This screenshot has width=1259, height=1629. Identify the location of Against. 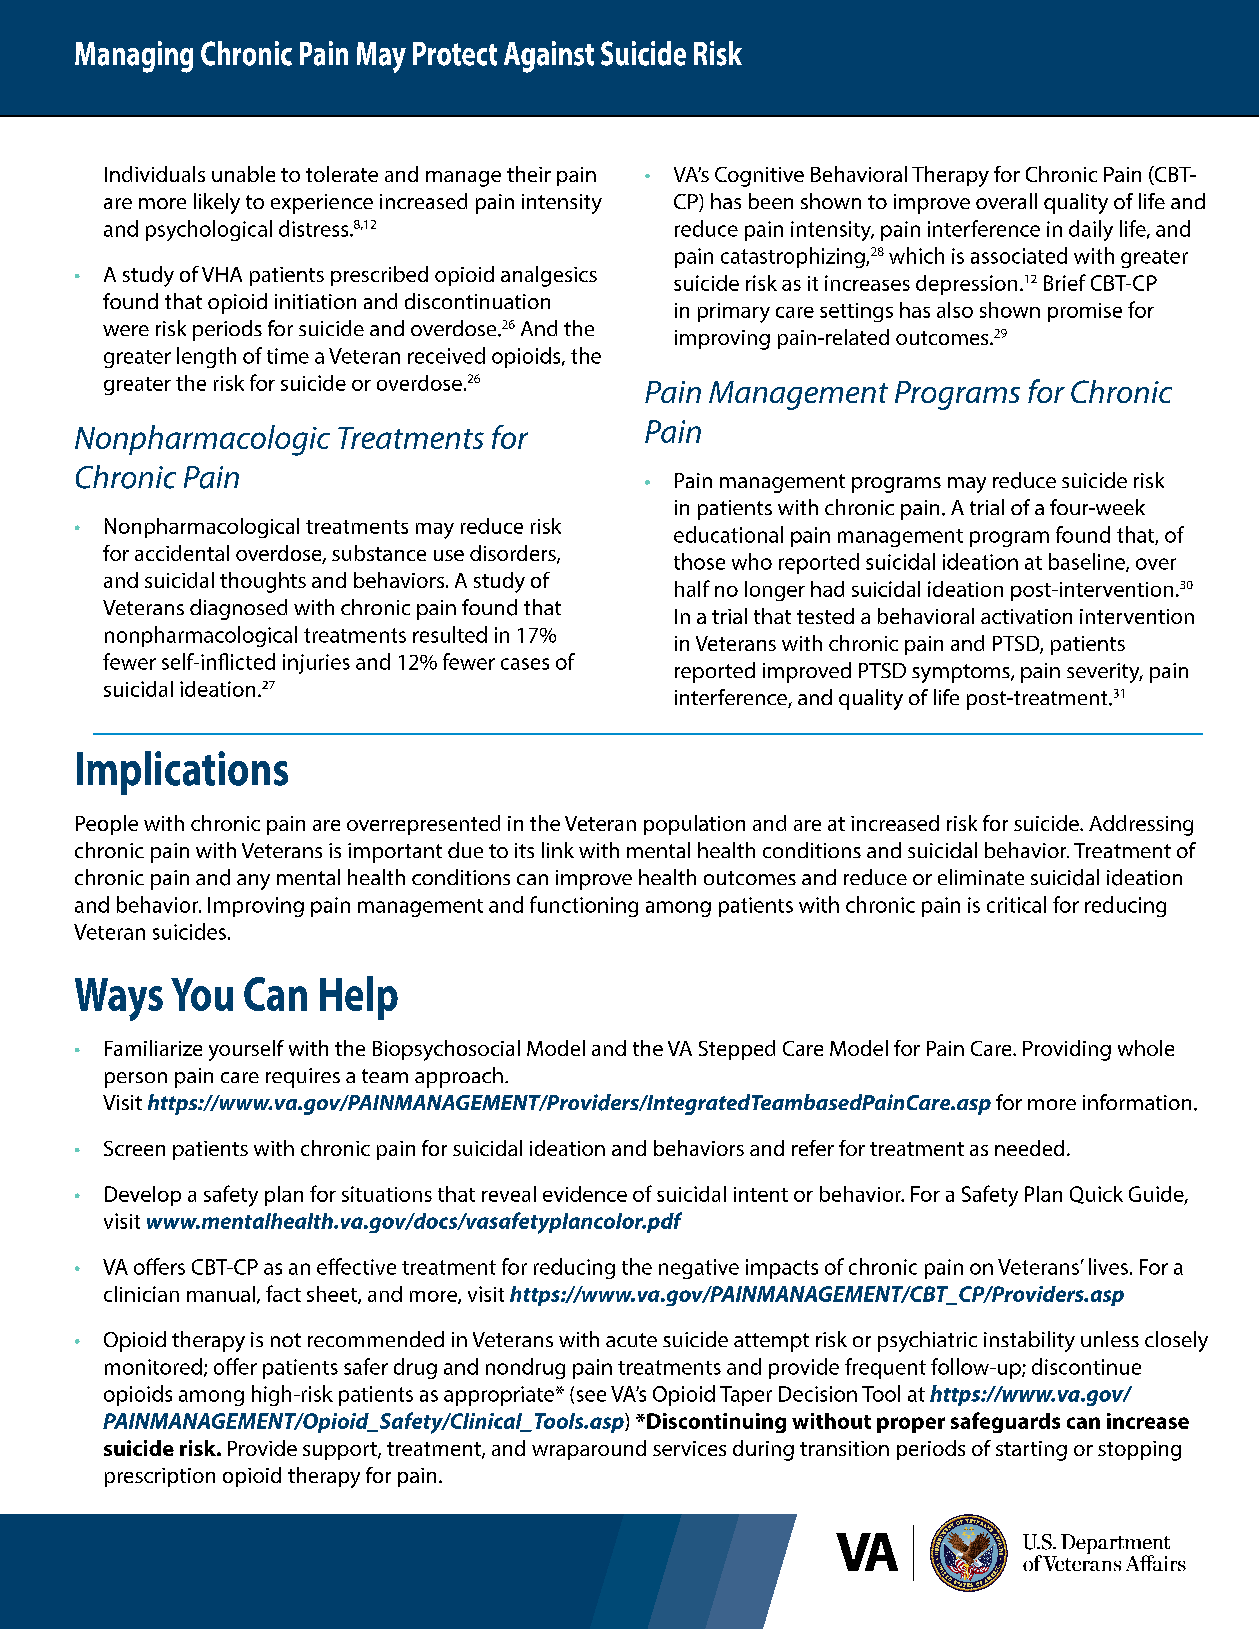
(549, 57).
